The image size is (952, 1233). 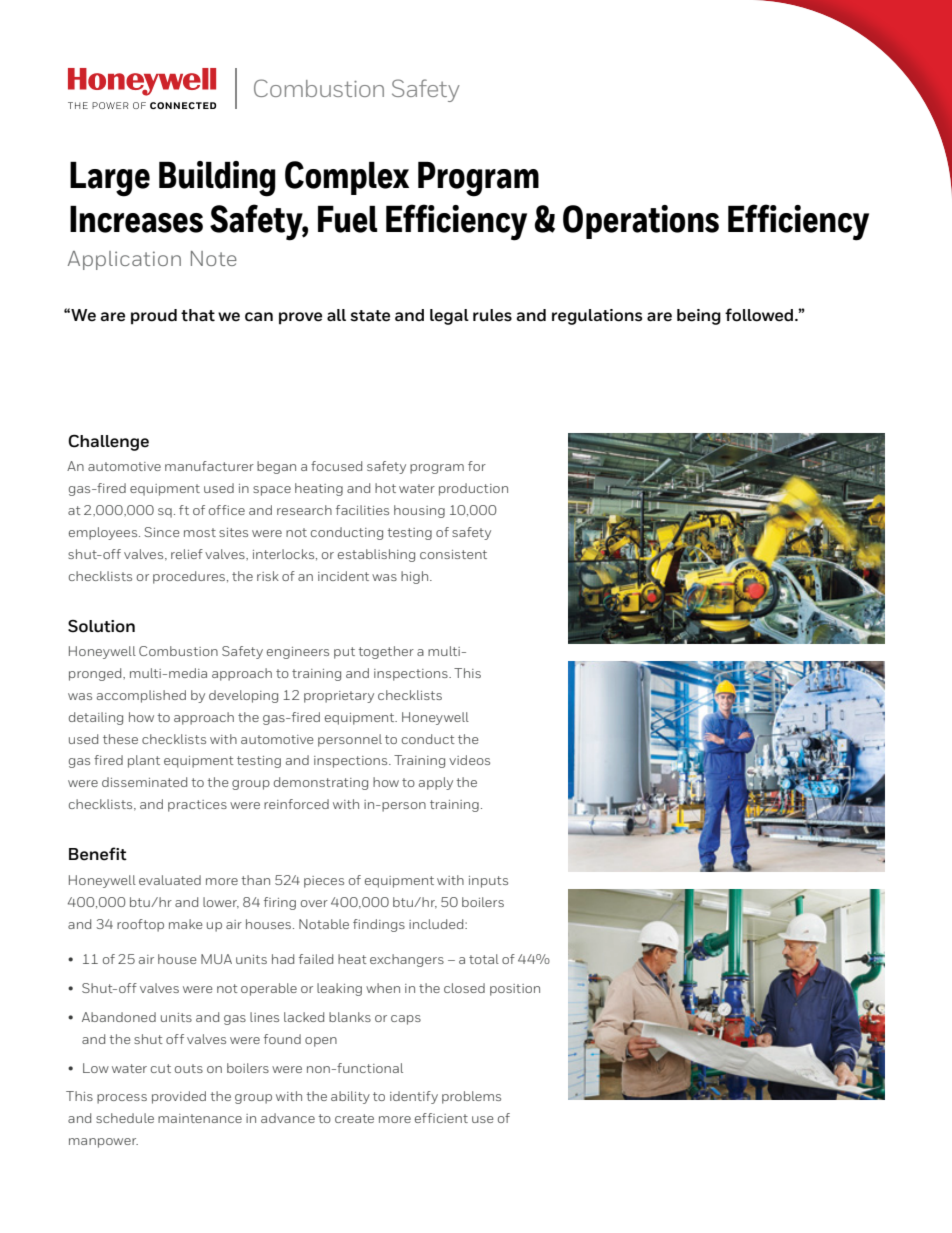 I want to click on manufacturer, so click(x=209, y=466).
